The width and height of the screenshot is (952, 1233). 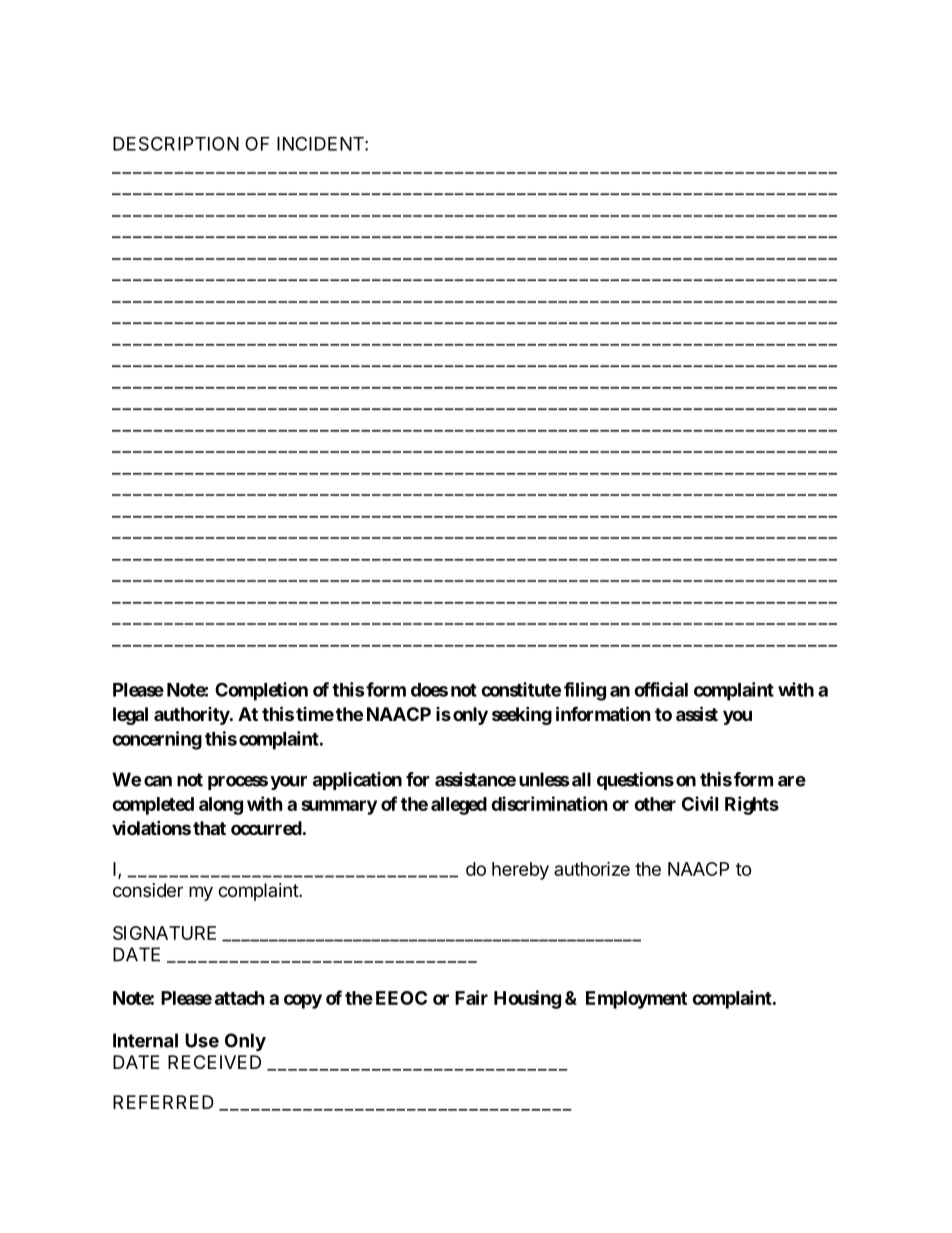 What do you see at coordinates (459, 806) in the screenshot?
I see `alleged` at bounding box center [459, 806].
